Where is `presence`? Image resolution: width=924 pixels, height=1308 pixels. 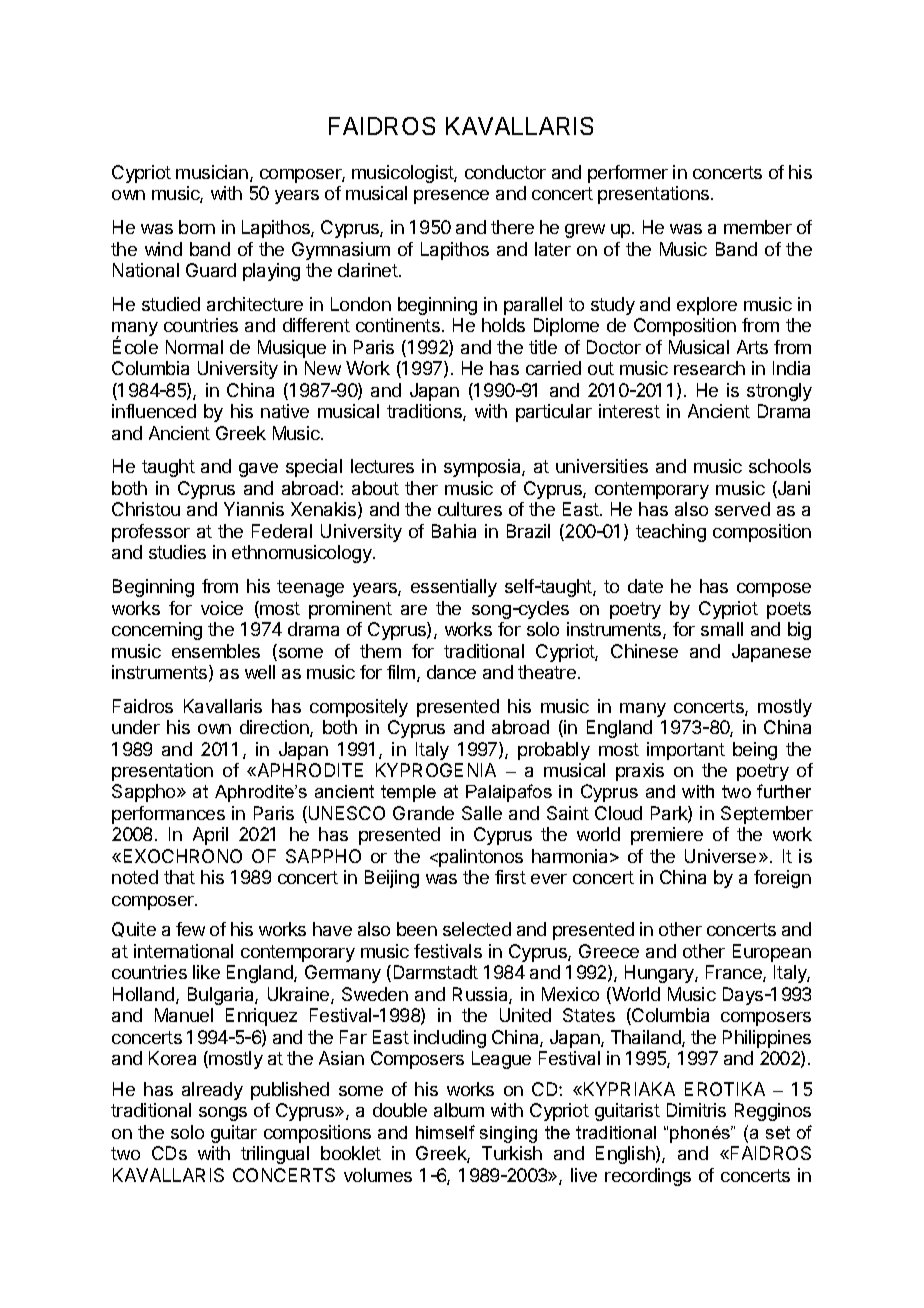
presence is located at coordinates (451, 197).
